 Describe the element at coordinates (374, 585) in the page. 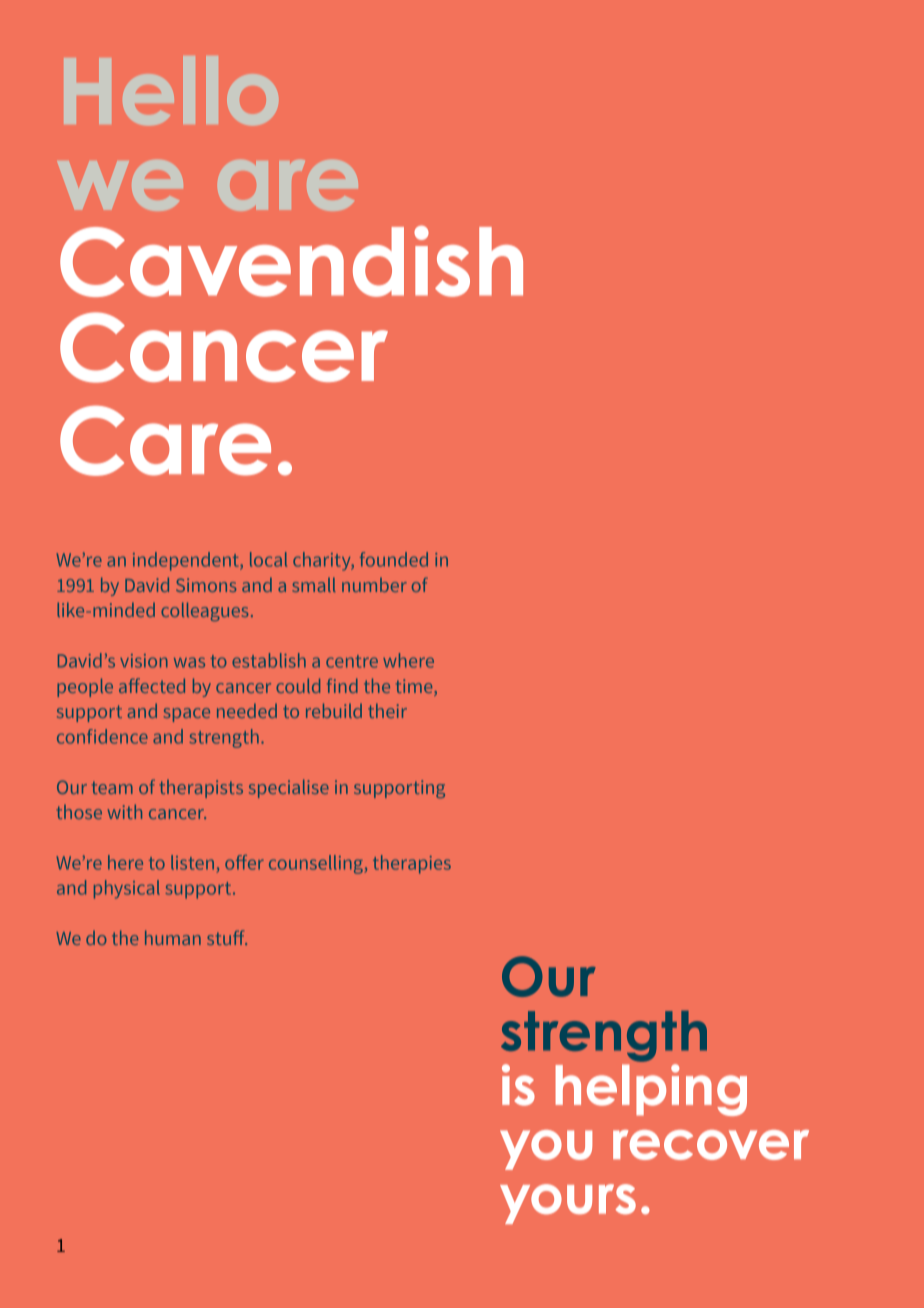

I see `number` at that location.
